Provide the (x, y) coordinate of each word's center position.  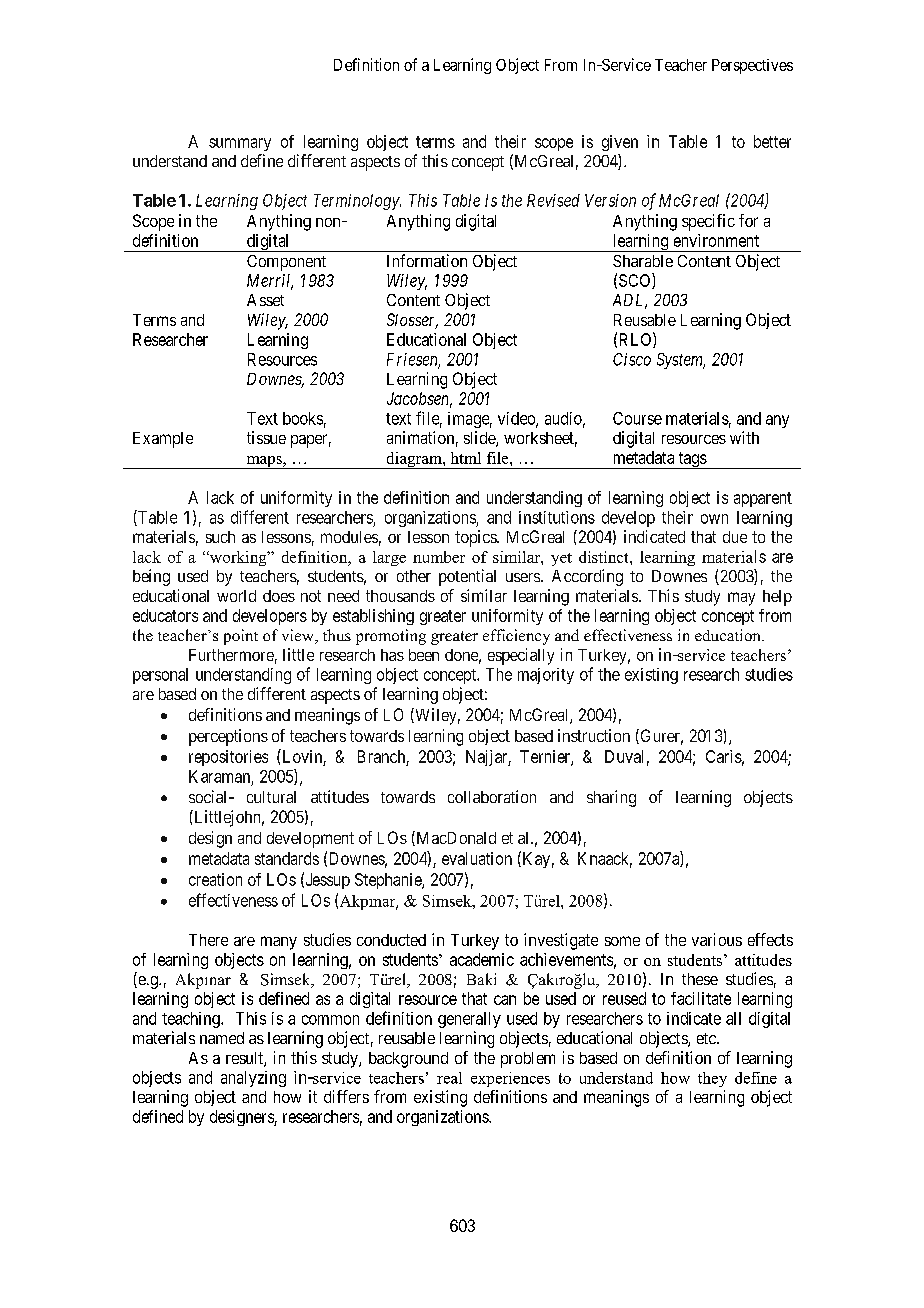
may (741, 599)
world (236, 596)
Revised (553, 200)
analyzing (253, 1079)
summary (240, 144)
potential (467, 577)
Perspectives (752, 66)
